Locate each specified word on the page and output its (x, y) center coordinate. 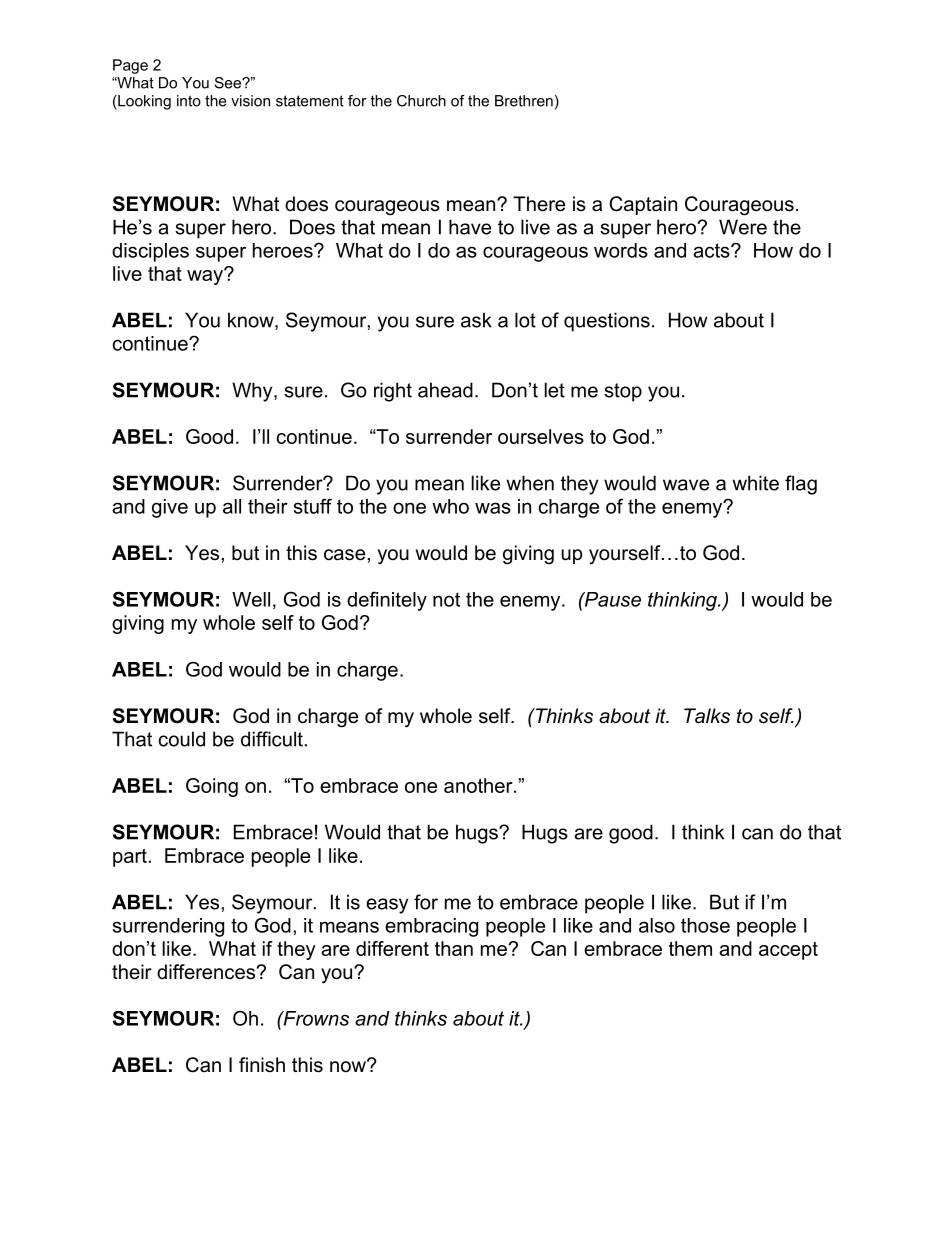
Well (251, 599)
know (252, 321)
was (493, 508)
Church (421, 101)
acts (712, 250)
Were (743, 227)
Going (212, 787)
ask (476, 320)
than (454, 948)
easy (387, 906)
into (189, 101)
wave (686, 485)
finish (262, 1065)
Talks (707, 716)
